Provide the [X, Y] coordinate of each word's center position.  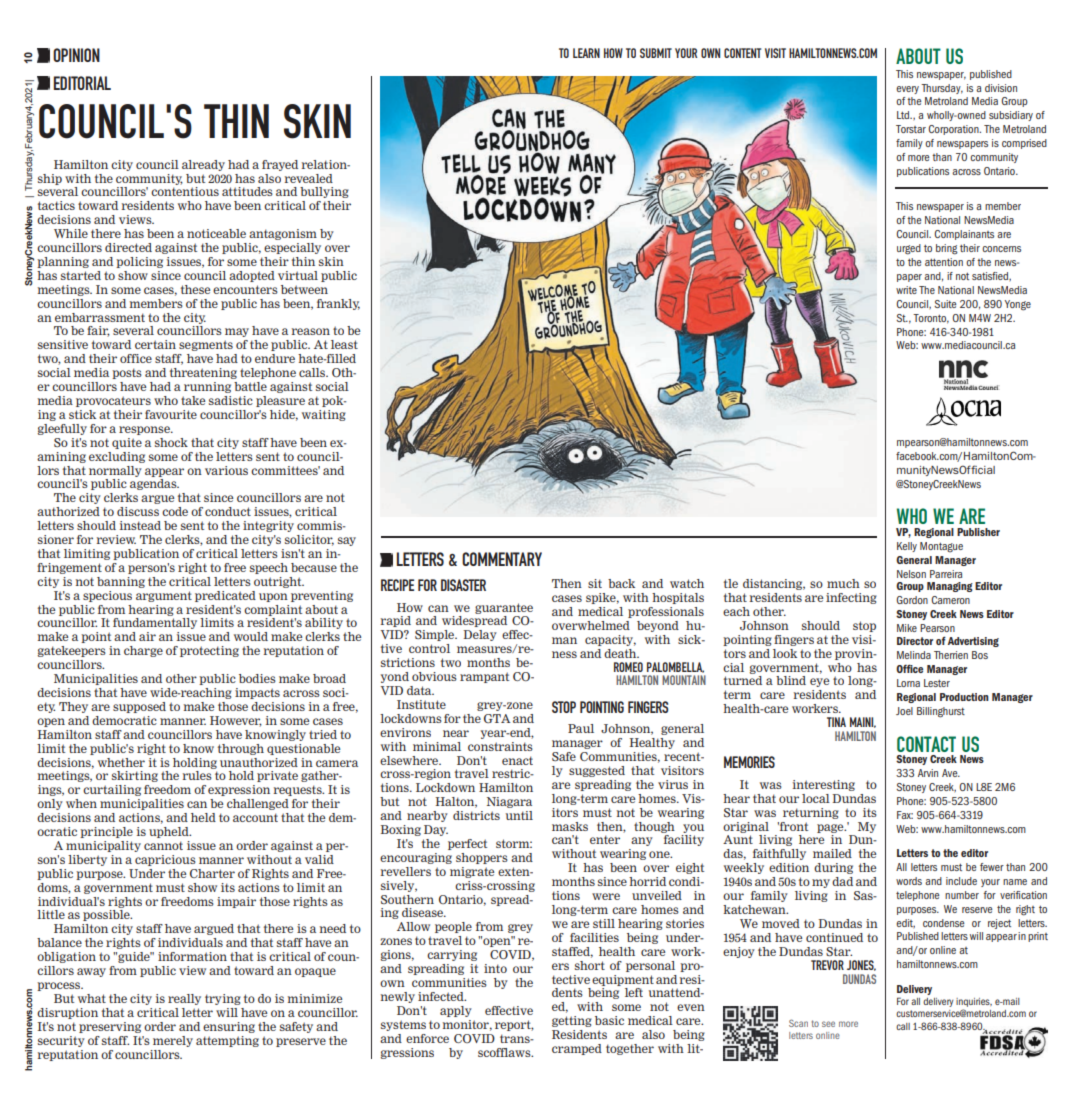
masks [570, 826]
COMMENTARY [502, 559]
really [184, 999]
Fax [905, 815]
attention [944, 262]
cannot [163, 845]
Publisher [978, 532]
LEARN [586, 53]
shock [171, 442]
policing [139, 262]
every [907, 90]
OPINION [76, 55]
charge [143, 651]
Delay [480, 635]
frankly [338, 304]
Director [915, 641]
